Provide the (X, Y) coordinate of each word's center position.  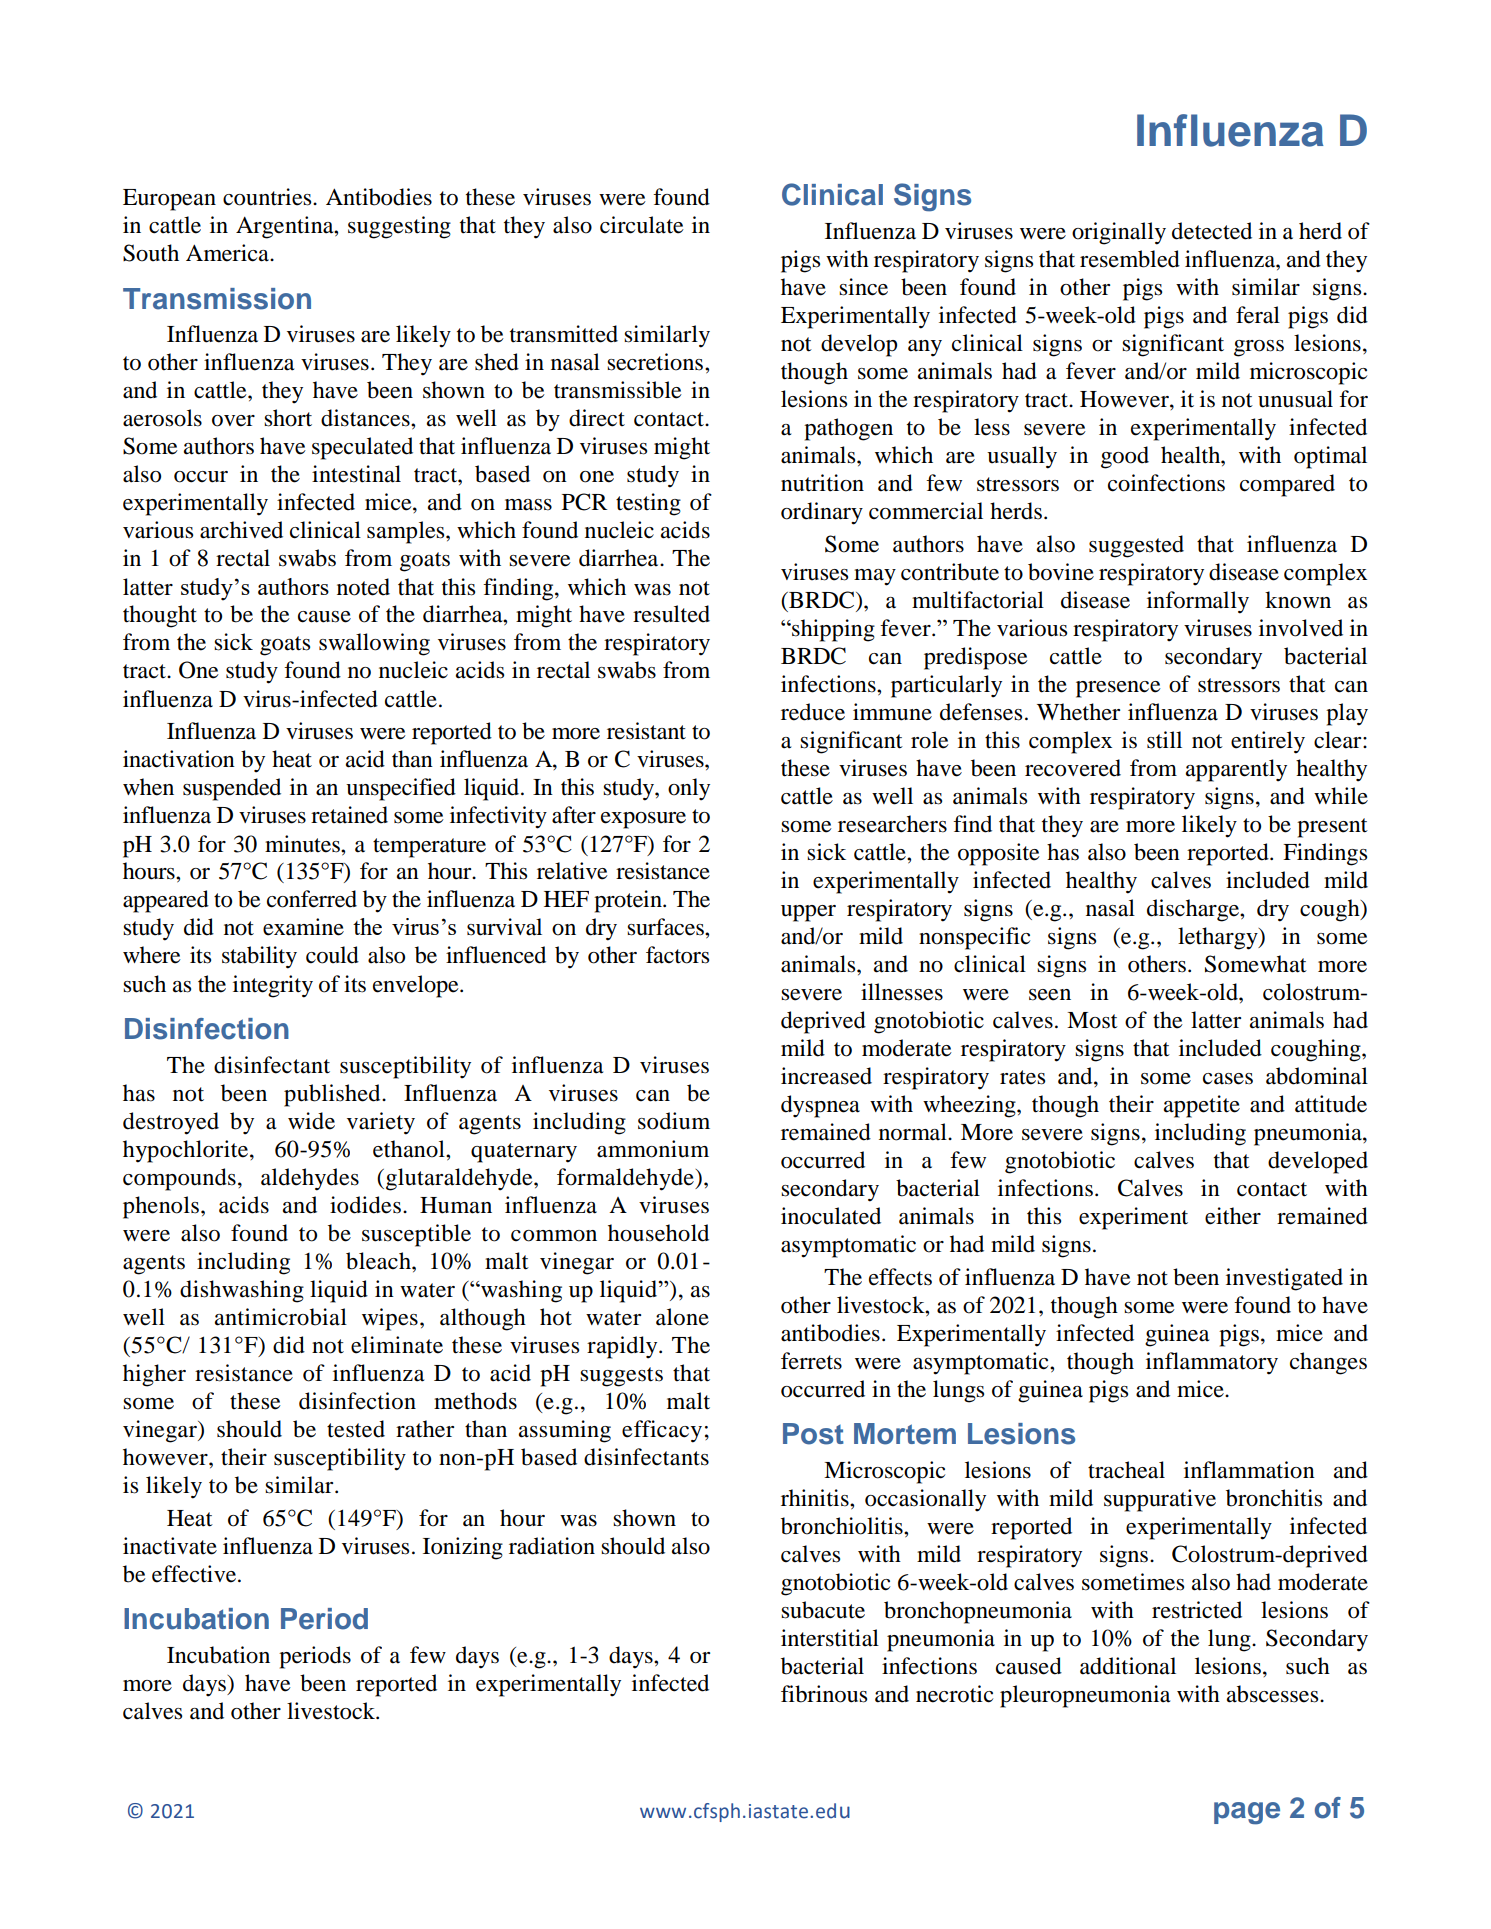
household (658, 1233)
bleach (379, 1261)
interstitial (830, 1638)
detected (1212, 231)
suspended (232, 789)
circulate (642, 225)
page (1247, 1813)
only (689, 789)
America (229, 253)
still (1164, 740)
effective (195, 1574)
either (1233, 1216)
